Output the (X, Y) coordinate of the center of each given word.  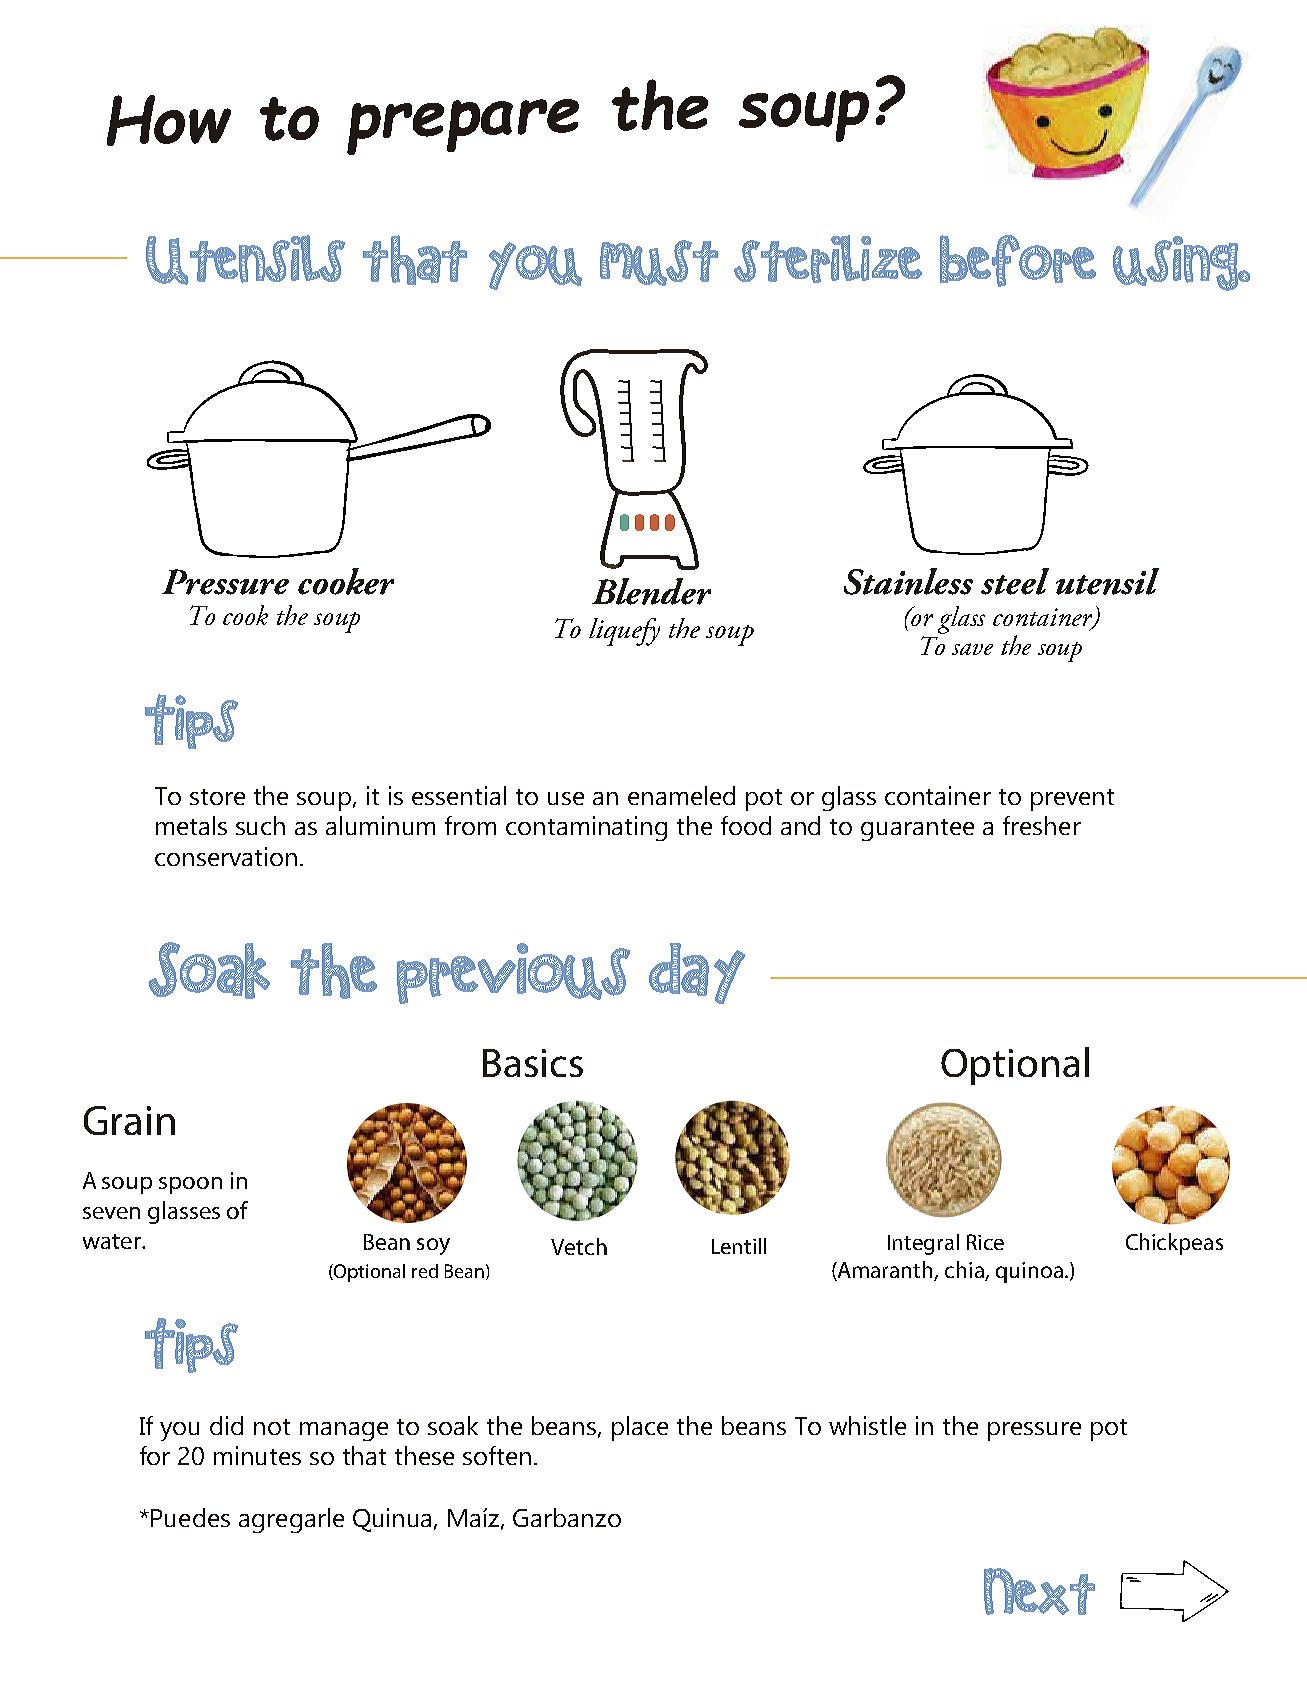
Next (1039, 1591)
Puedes (190, 1517)
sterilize (828, 259)
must (659, 263)
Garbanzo (567, 1517)
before (1018, 261)
